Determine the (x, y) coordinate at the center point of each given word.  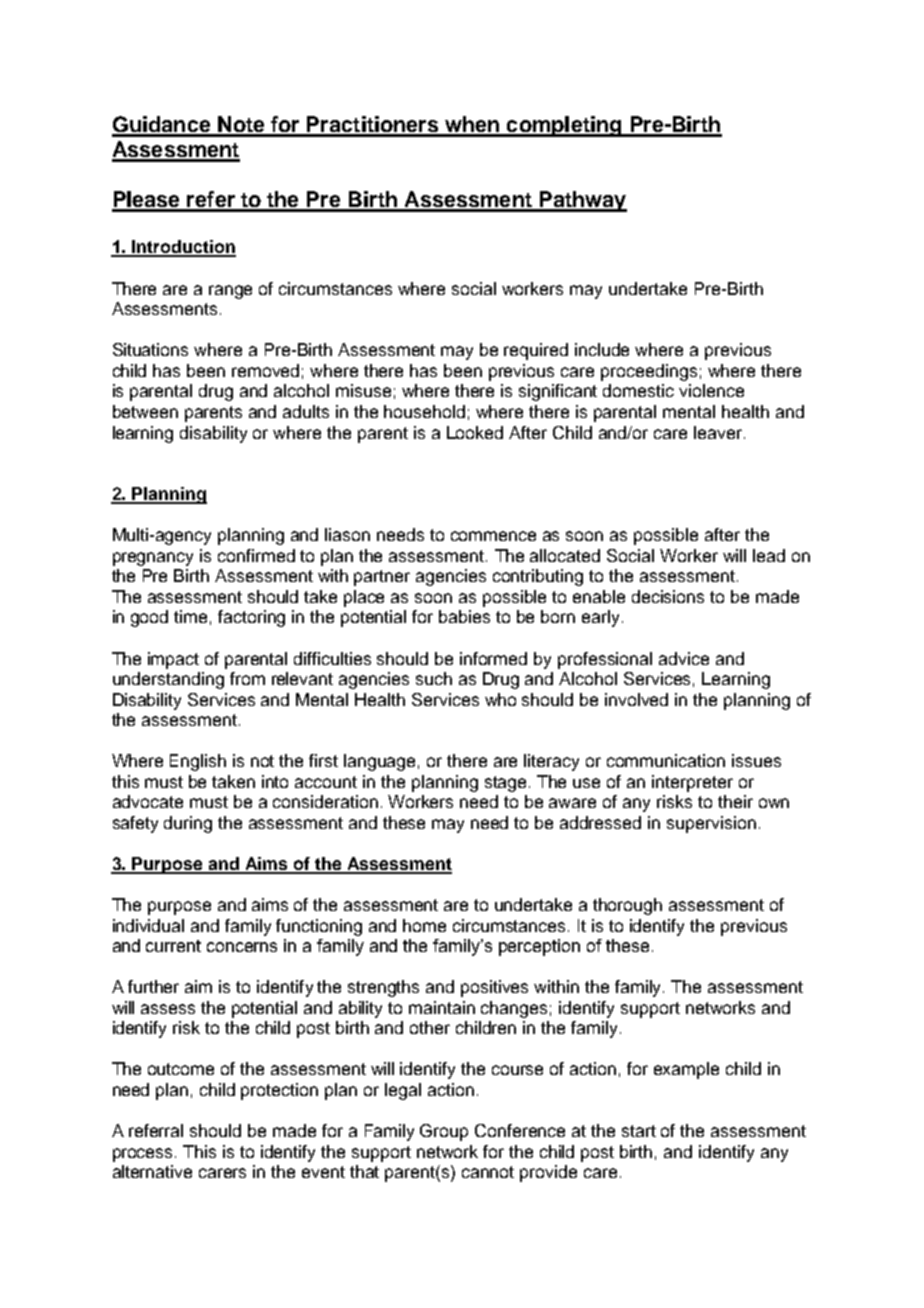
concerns (242, 947)
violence (711, 390)
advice (684, 658)
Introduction (183, 248)
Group (444, 1132)
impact (173, 660)
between (145, 411)
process (144, 1155)
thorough (627, 906)
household (424, 411)
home (424, 925)
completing (564, 126)
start (639, 1131)
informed (493, 658)
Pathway (582, 201)
